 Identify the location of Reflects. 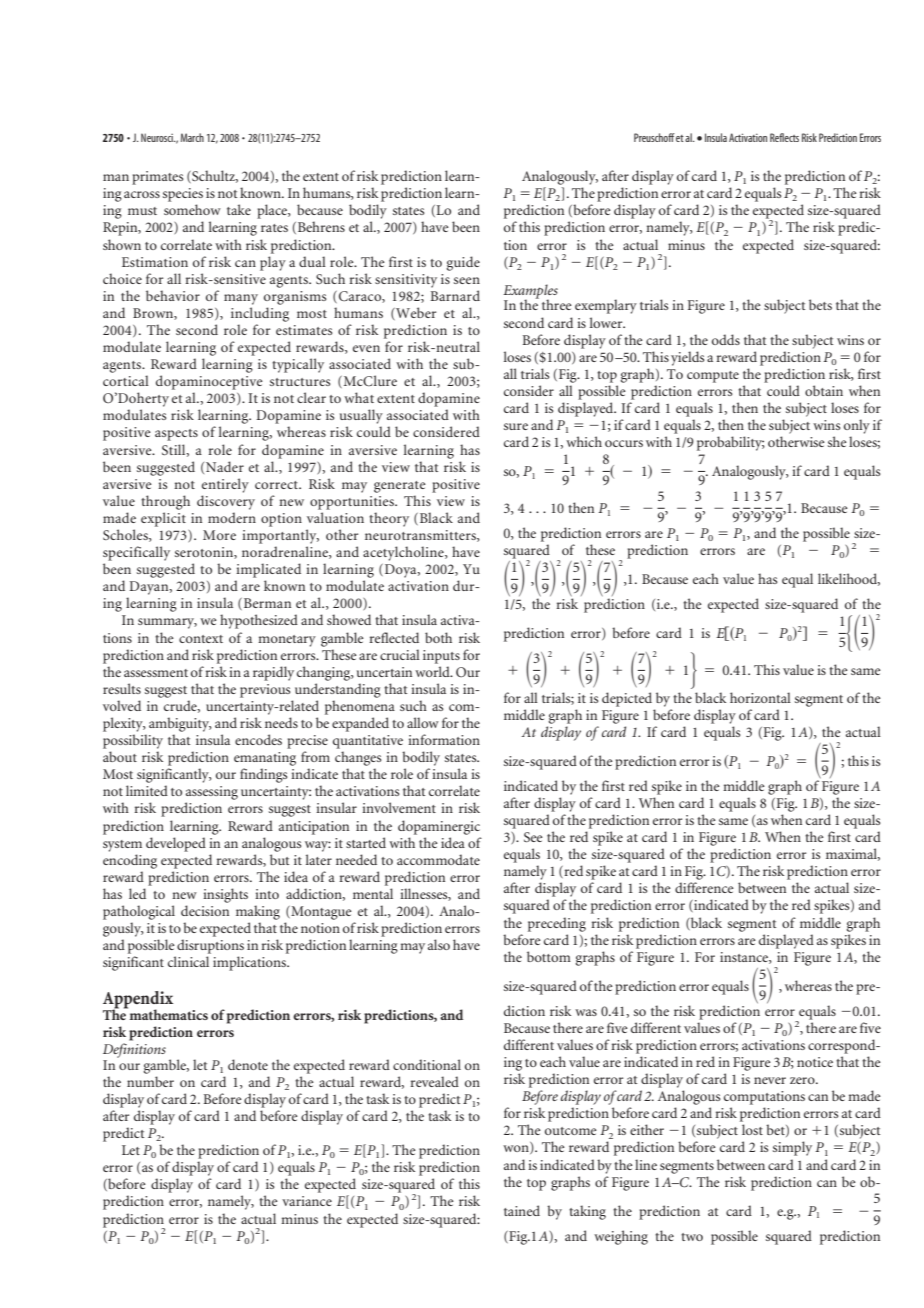
(784, 137).
